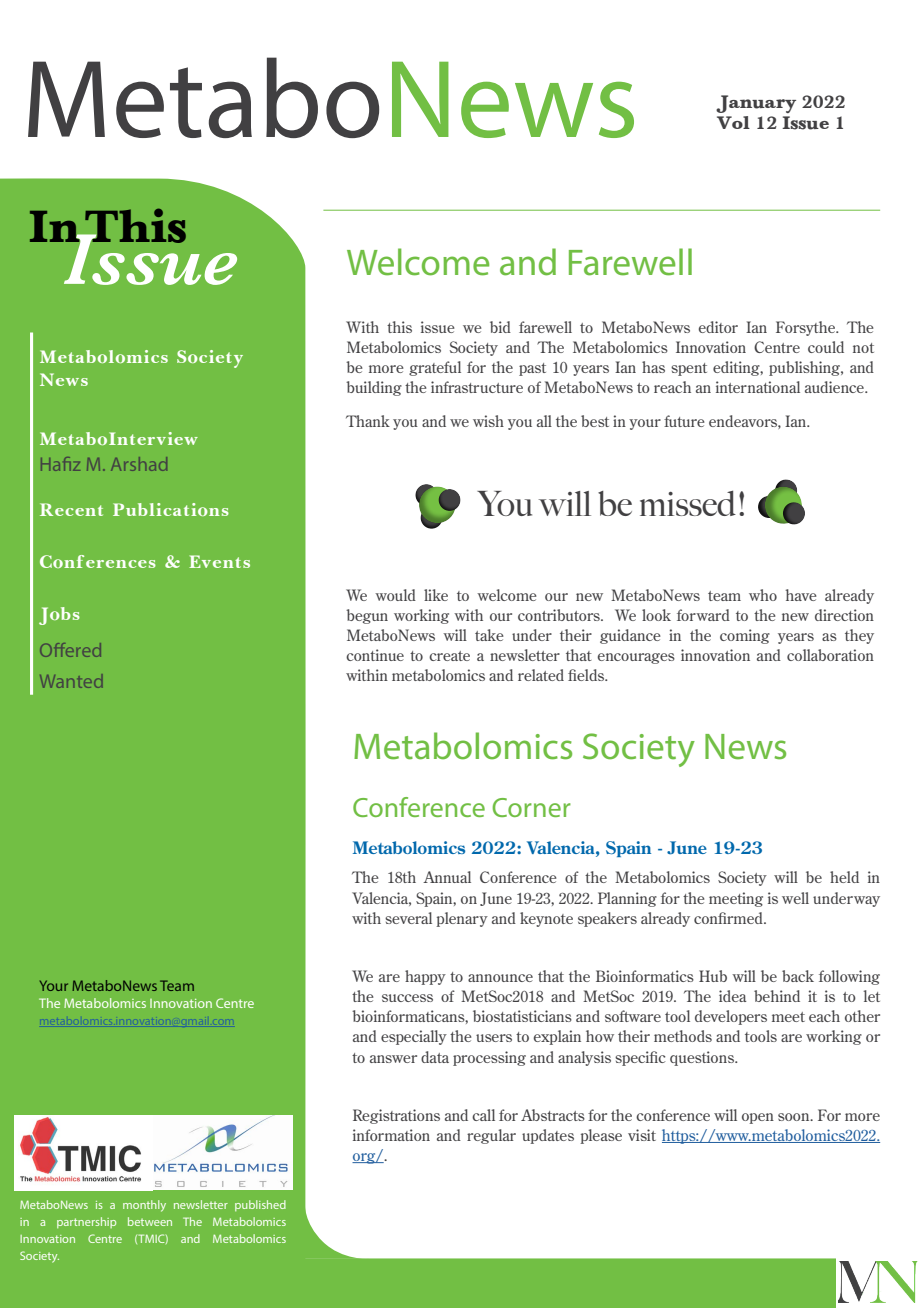 The width and height of the image is (924, 1308). Describe the element at coordinates (144, 1206) in the image. I see `monthly` at that location.
